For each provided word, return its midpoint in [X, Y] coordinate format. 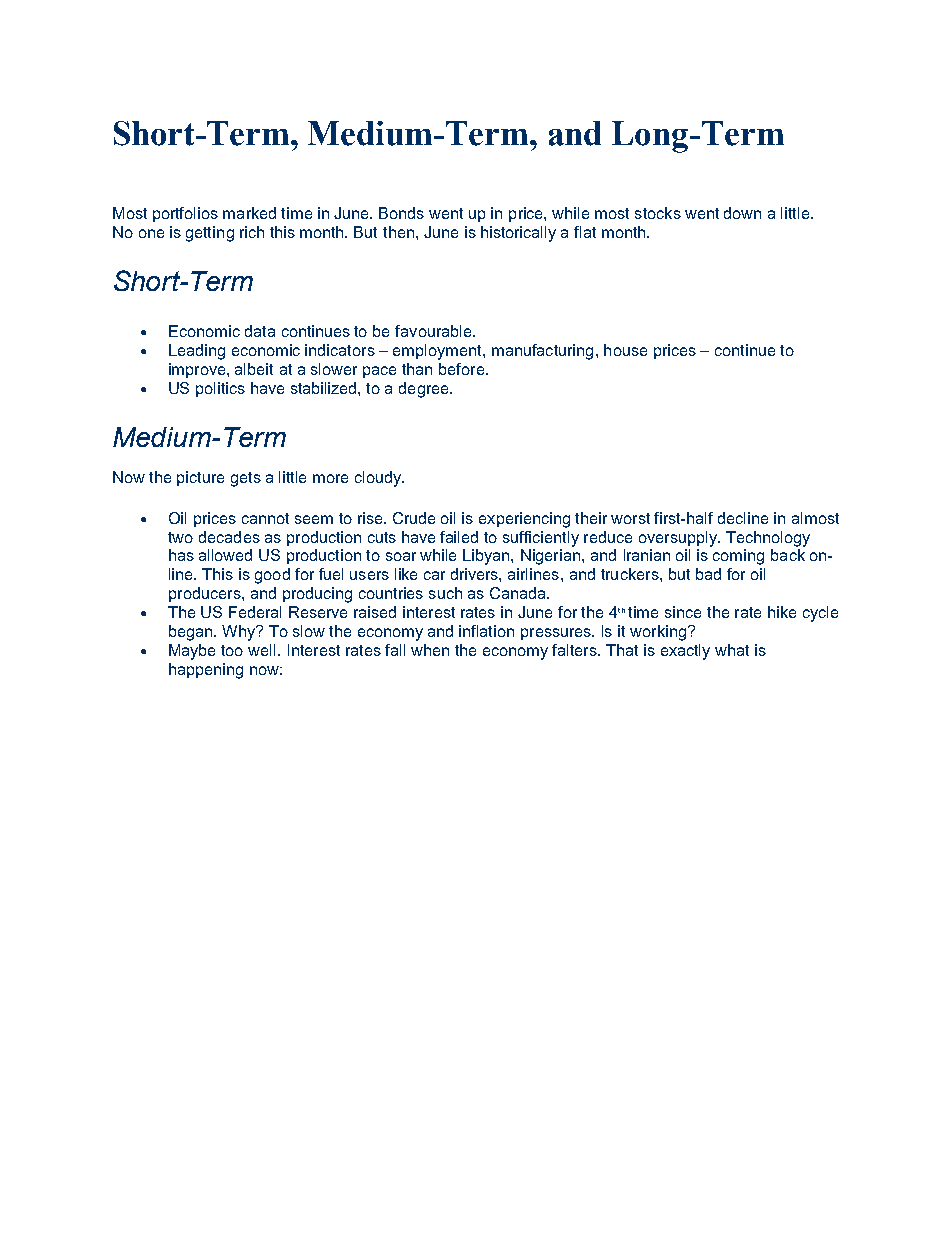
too [232, 650]
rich [252, 232]
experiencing [524, 520]
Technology [768, 539]
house [625, 350]
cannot [265, 518]
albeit [254, 369]
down [742, 213]
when [430, 650]
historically [518, 234]
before [461, 369]
